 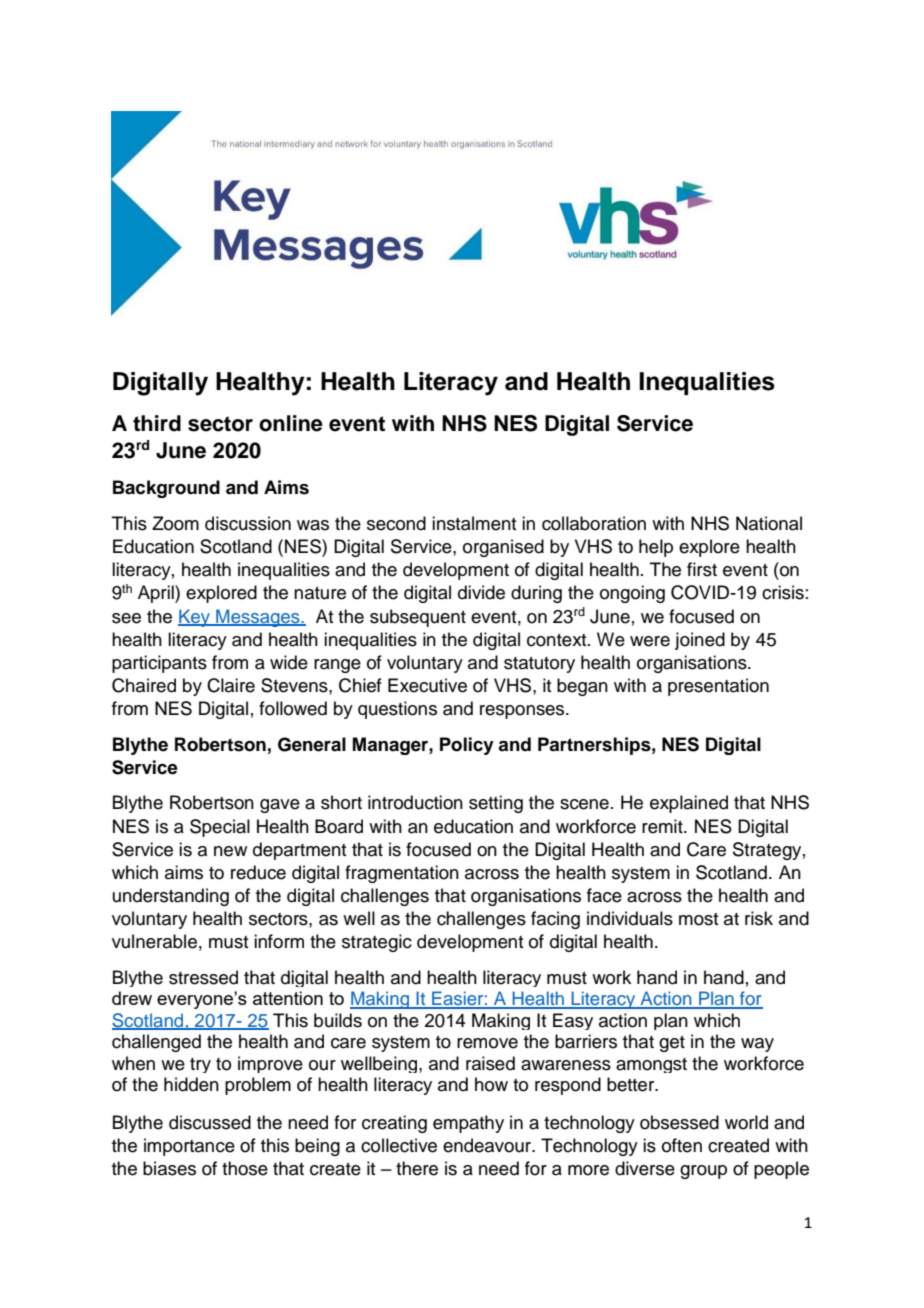 I want to click on endeavour, so click(x=488, y=1145).
